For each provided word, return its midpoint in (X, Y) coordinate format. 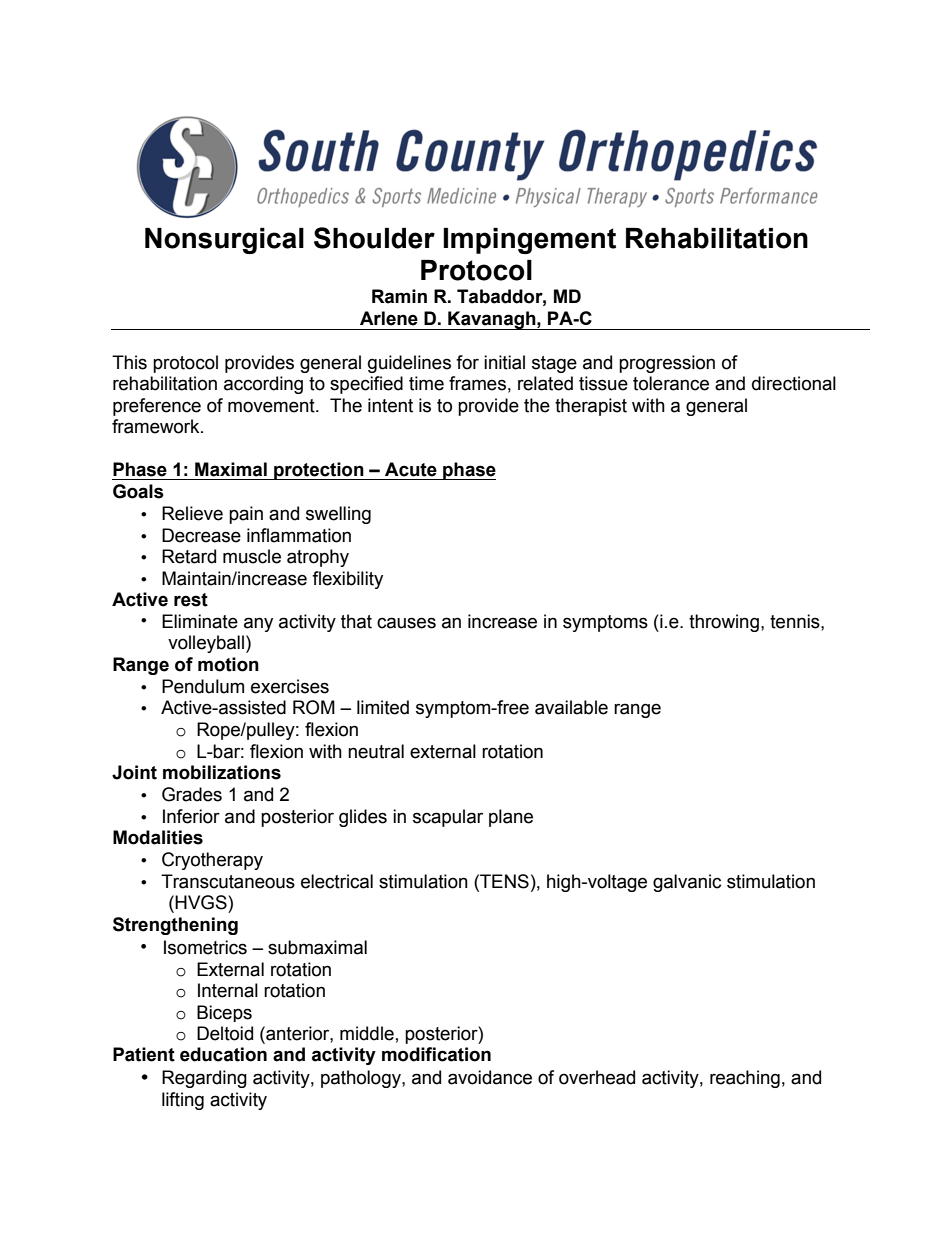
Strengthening (175, 926)
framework (157, 426)
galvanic (687, 883)
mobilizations (222, 772)
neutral (376, 751)
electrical (337, 881)
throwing (724, 623)
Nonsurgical (224, 241)
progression (667, 364)
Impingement (529, 241)
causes (406, 623)
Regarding (204, 1079)
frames (477, 383)
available (571, 707)
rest (191, 600)
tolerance (671, 383)
